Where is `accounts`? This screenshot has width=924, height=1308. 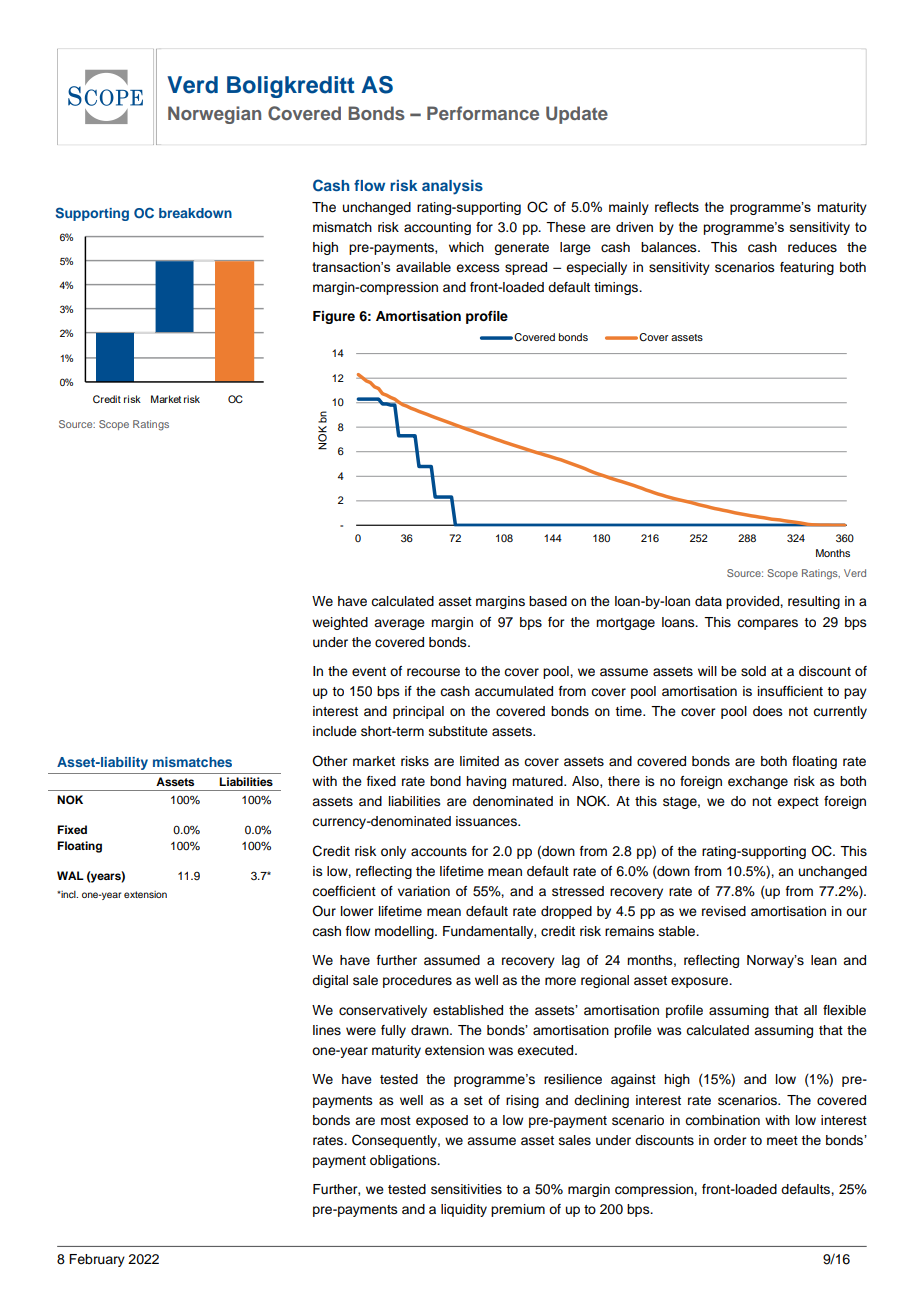 accounts is located at coordinates (439, 852).
